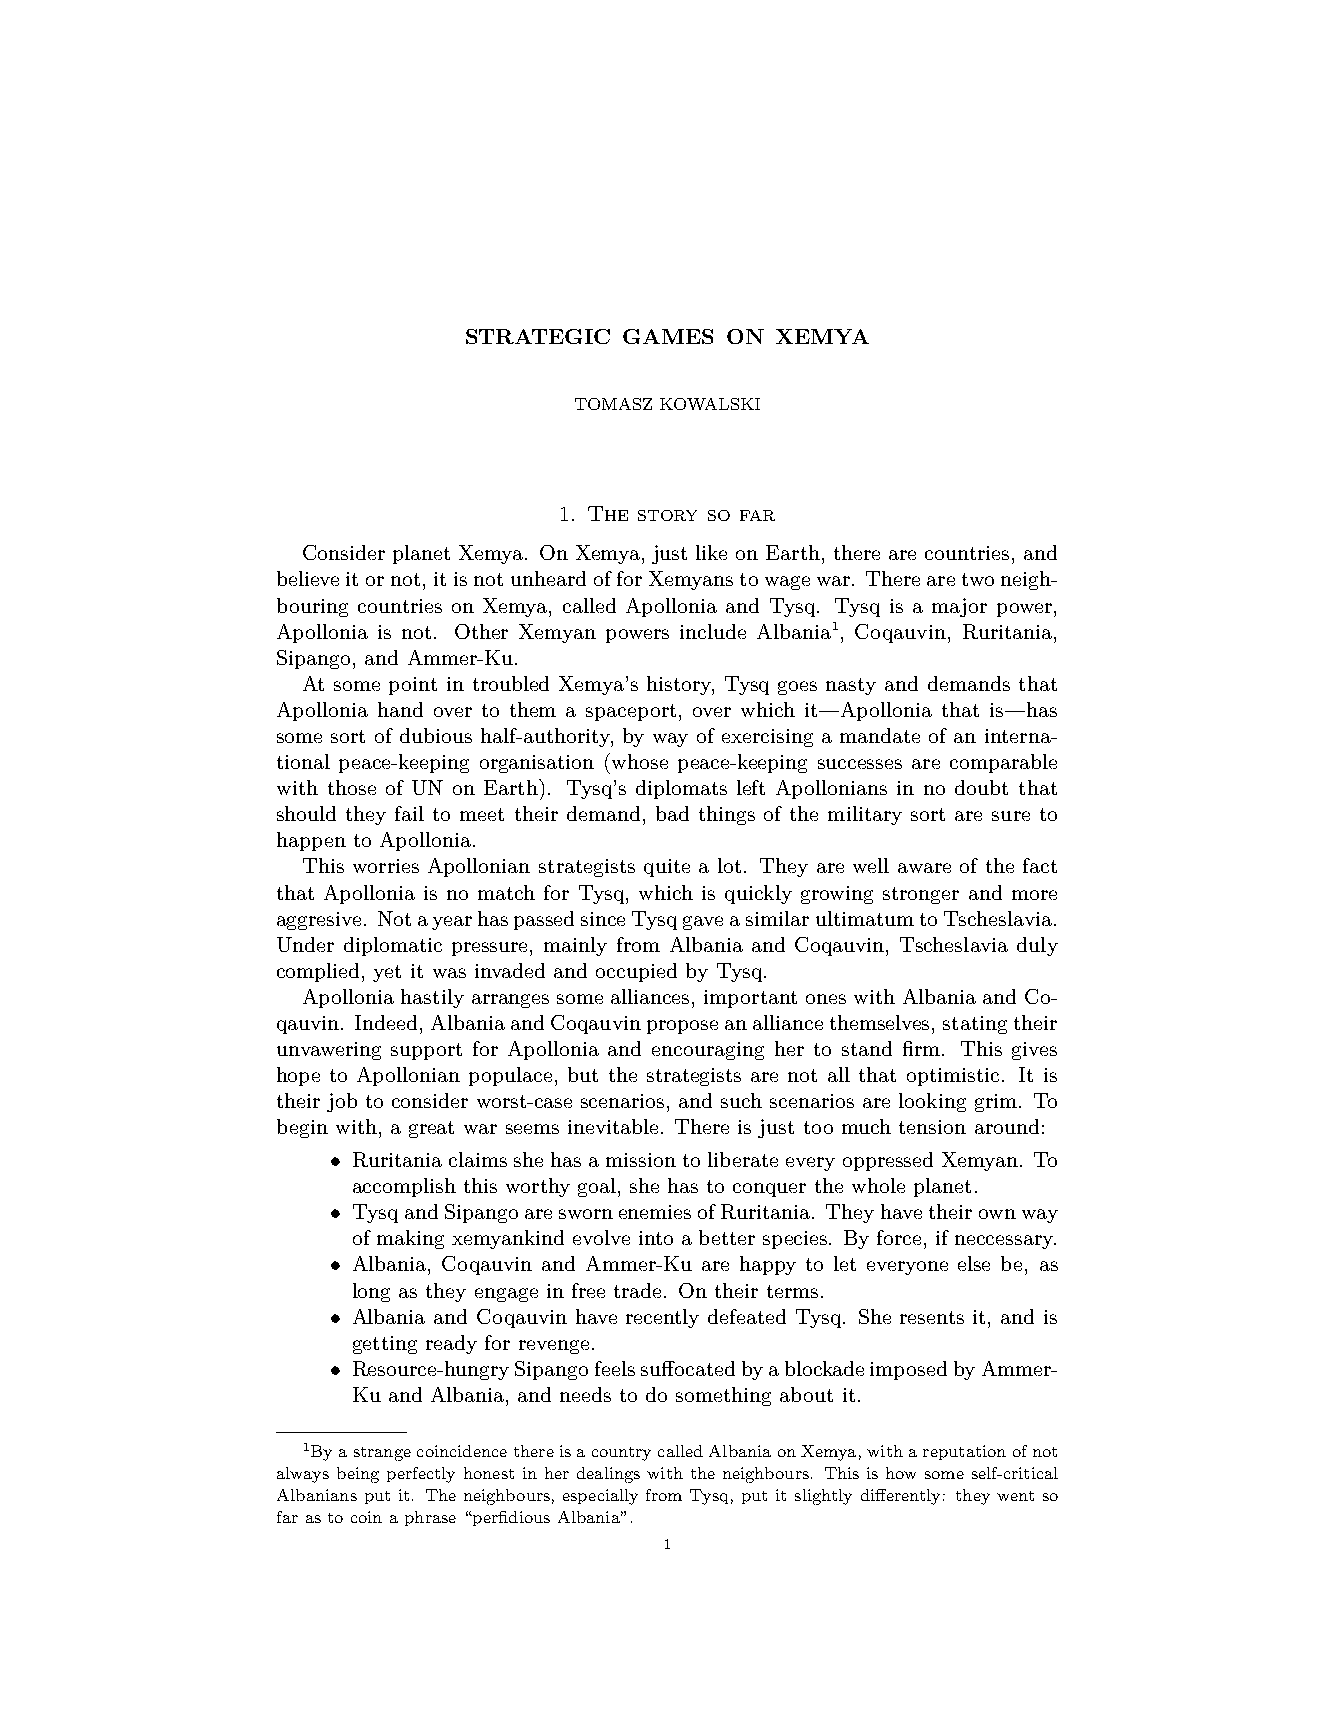  Describe the element at coordinates (668, 336) in the screenshot. I see `GAMES` at that location.
